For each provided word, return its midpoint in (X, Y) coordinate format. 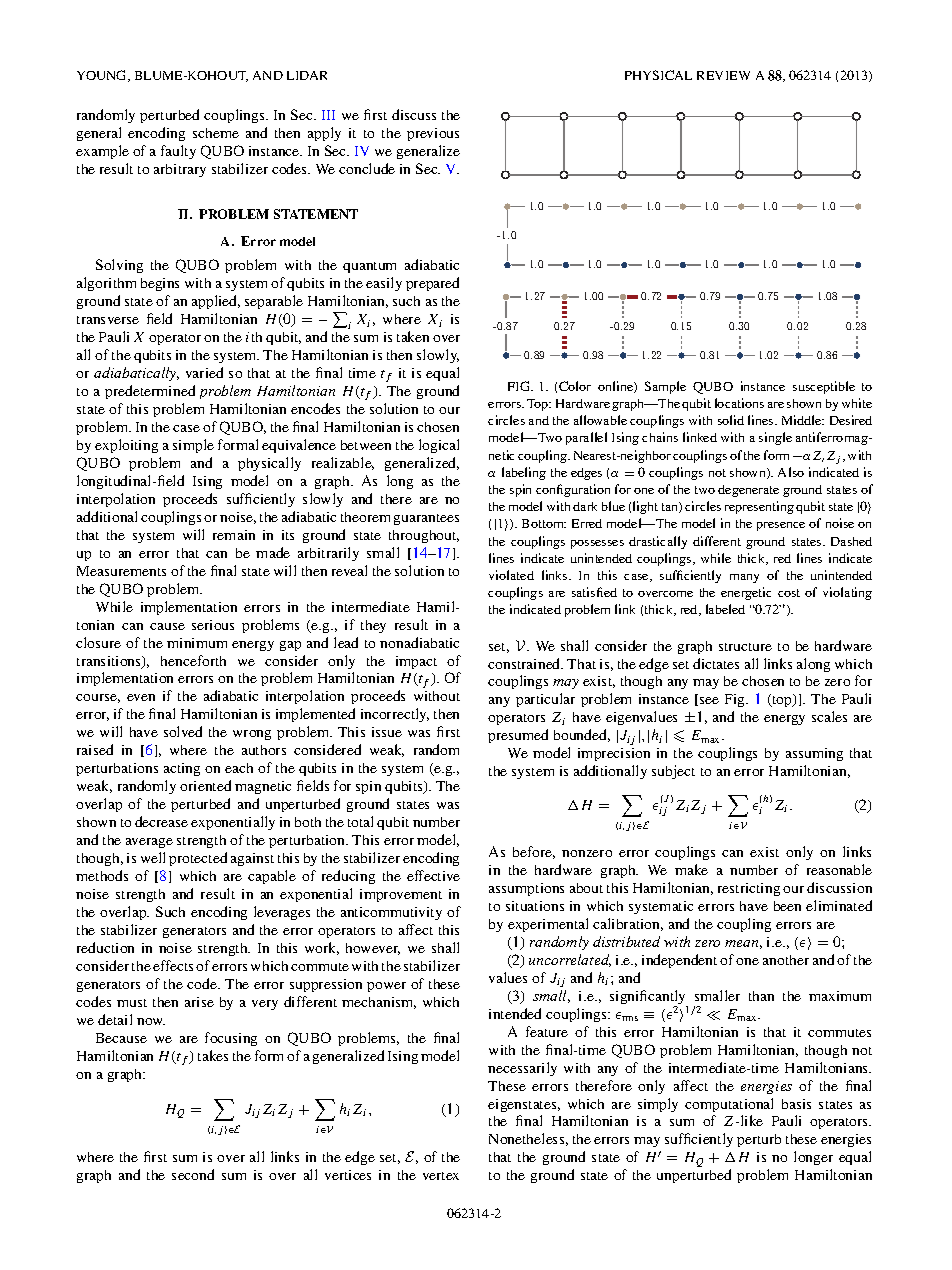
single (775, 438)
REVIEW (723, 75)
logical (439, 446)
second (193, 1174)
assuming (814, 754)
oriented (205, 785)
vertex (441, 1176)
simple (193, 446)
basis (796, 1104)
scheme (216, 133)
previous (433, 134)
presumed (518, 736)
